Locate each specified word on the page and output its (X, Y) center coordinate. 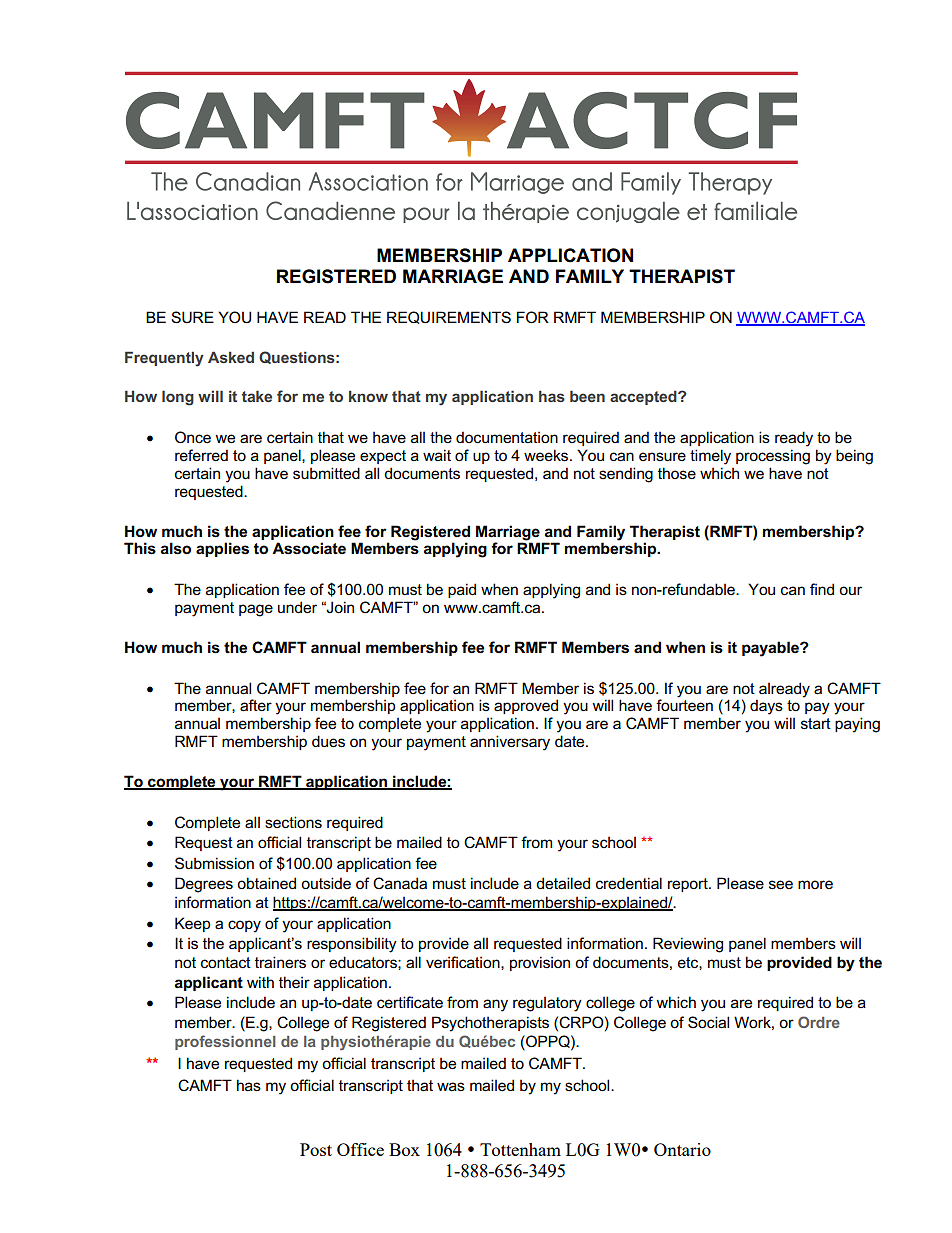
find (822, 589)
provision (540, 963)
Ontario (682, 1149)
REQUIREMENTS (449, 317)
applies (222, 549)
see (781, 884)
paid (462, 590)
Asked (231, 357)
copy (244, 926)
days (766, 707)
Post (316, 1149)
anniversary (510, 743)
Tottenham (520, 1149)
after (256, 705)
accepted (644, 397)
